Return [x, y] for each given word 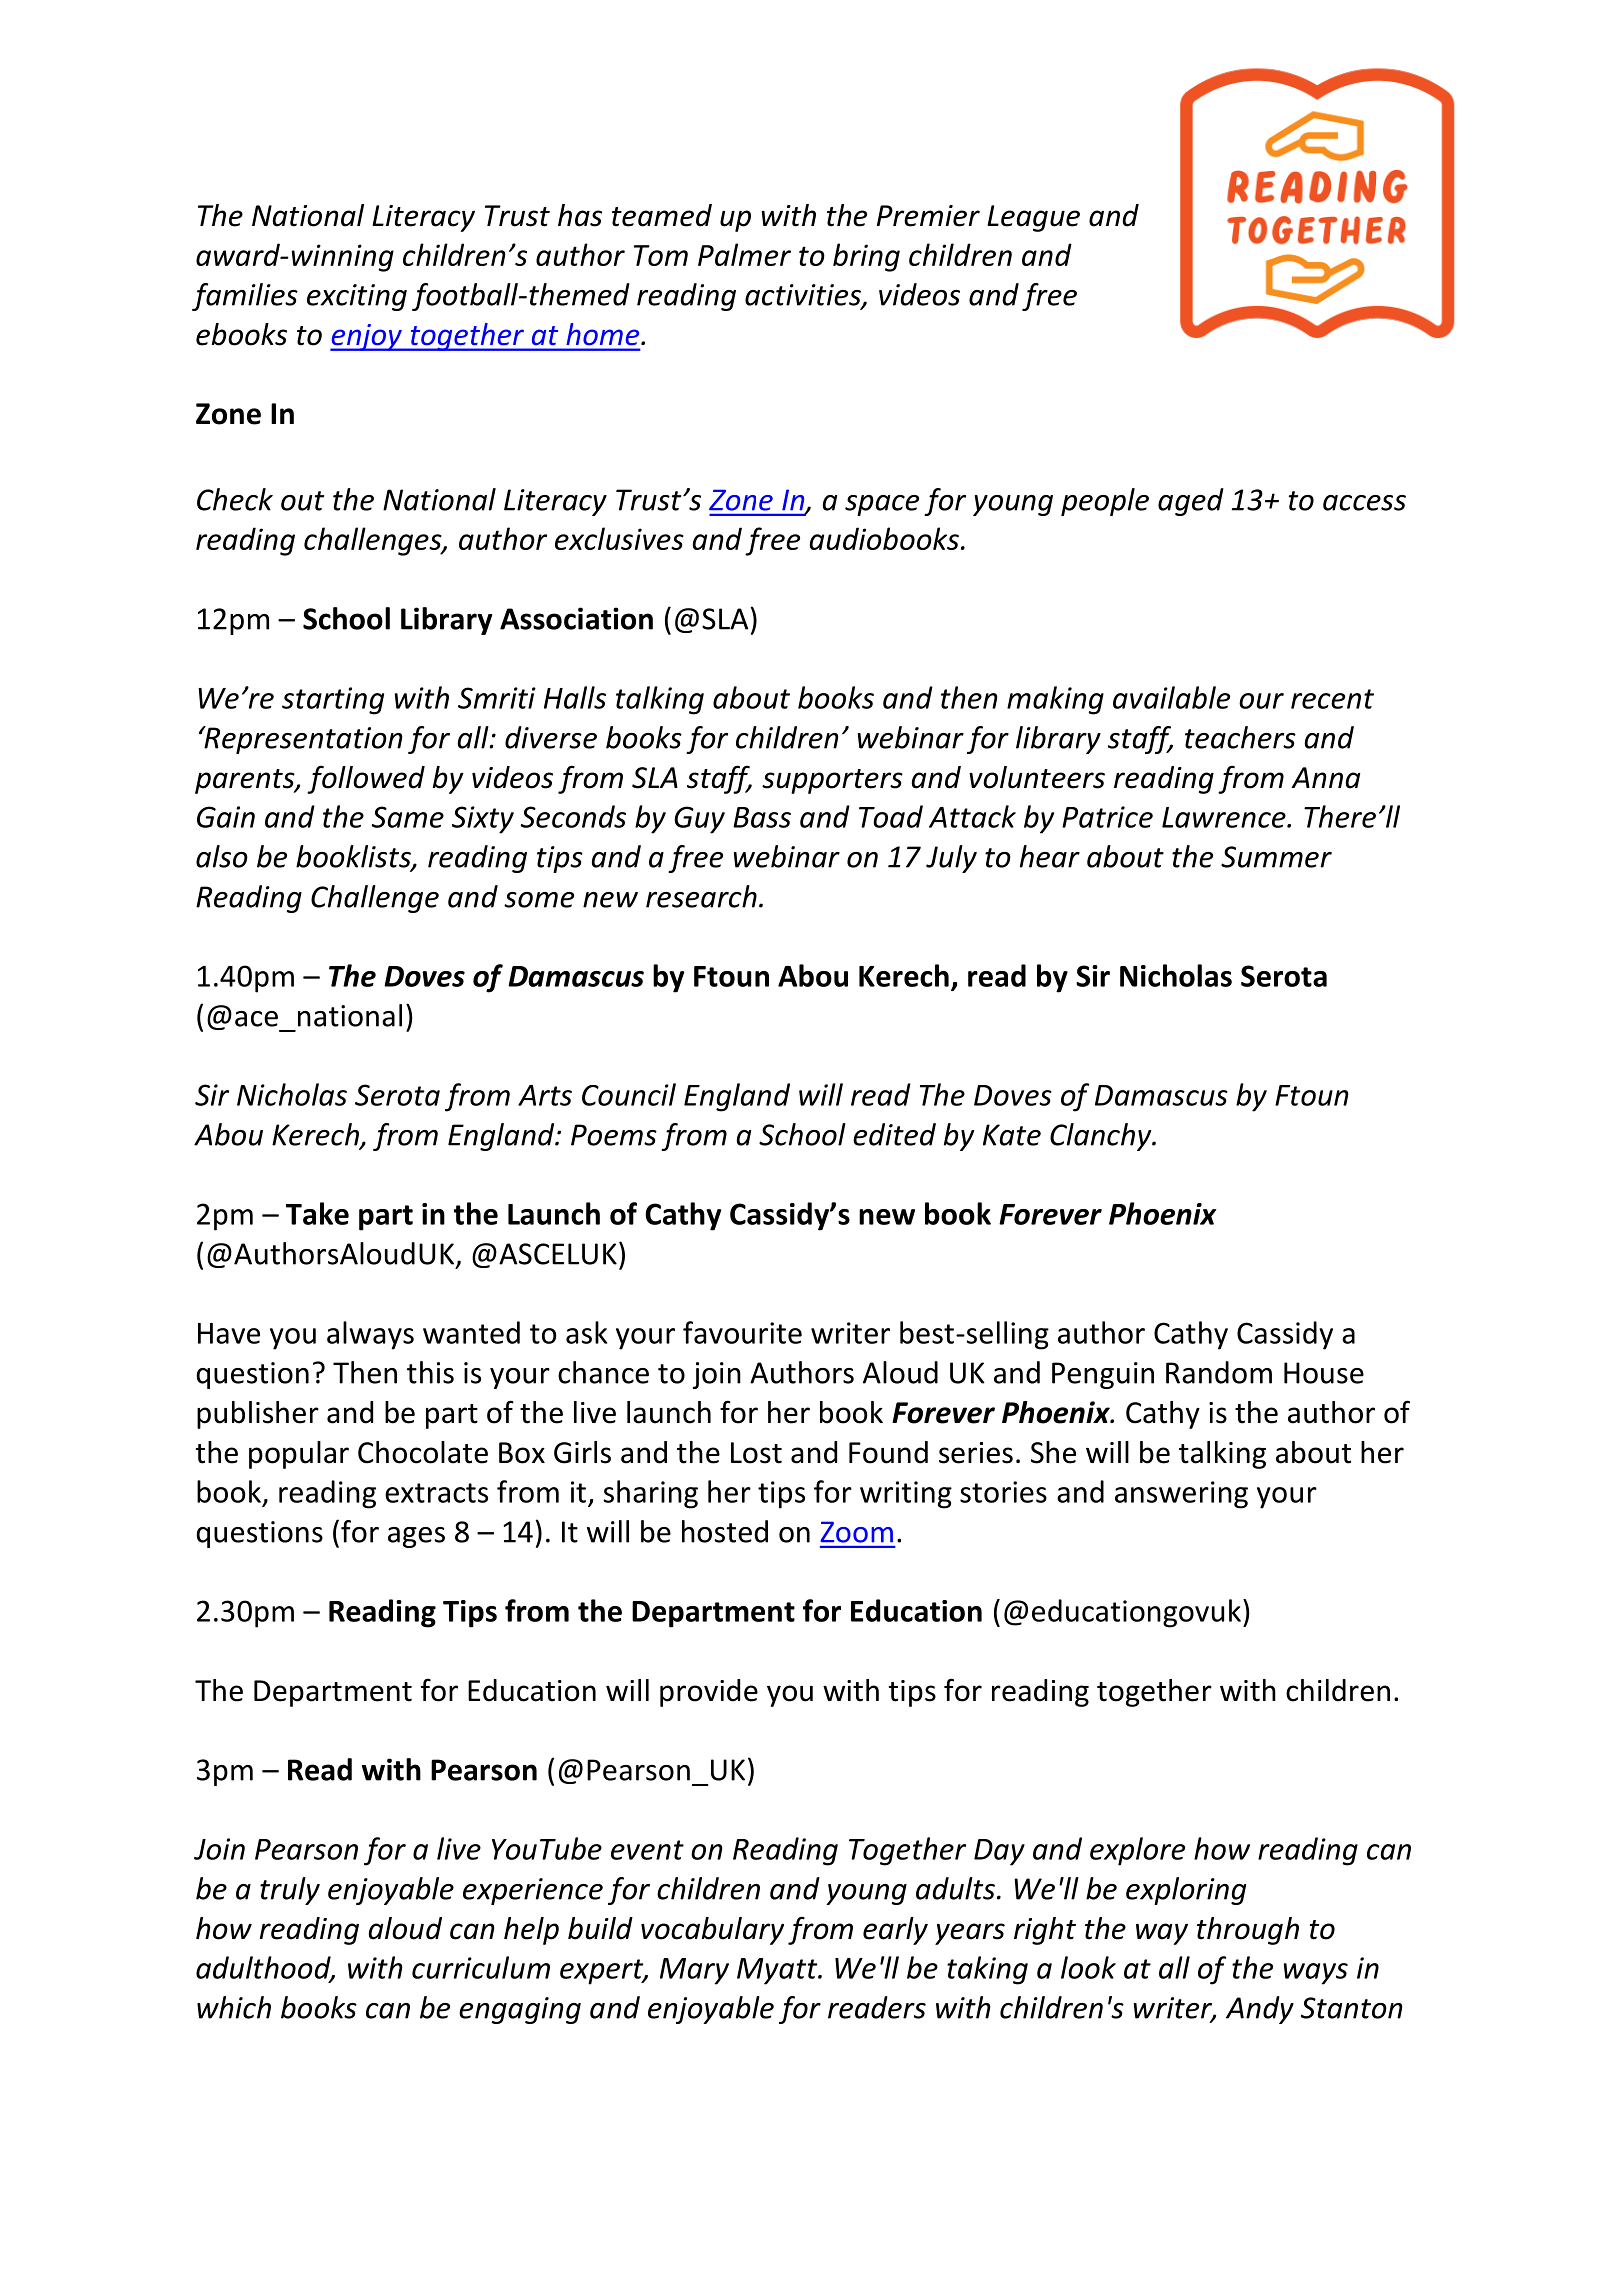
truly [290, 1891]
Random [1219, 1372]
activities [804, 296]
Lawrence [1225, 817]
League [1033, 218]
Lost [756, 1453]
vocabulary [712, 1931]
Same [408, 817]
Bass [762, 817]
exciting [357, 297]
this [430, 1372]
